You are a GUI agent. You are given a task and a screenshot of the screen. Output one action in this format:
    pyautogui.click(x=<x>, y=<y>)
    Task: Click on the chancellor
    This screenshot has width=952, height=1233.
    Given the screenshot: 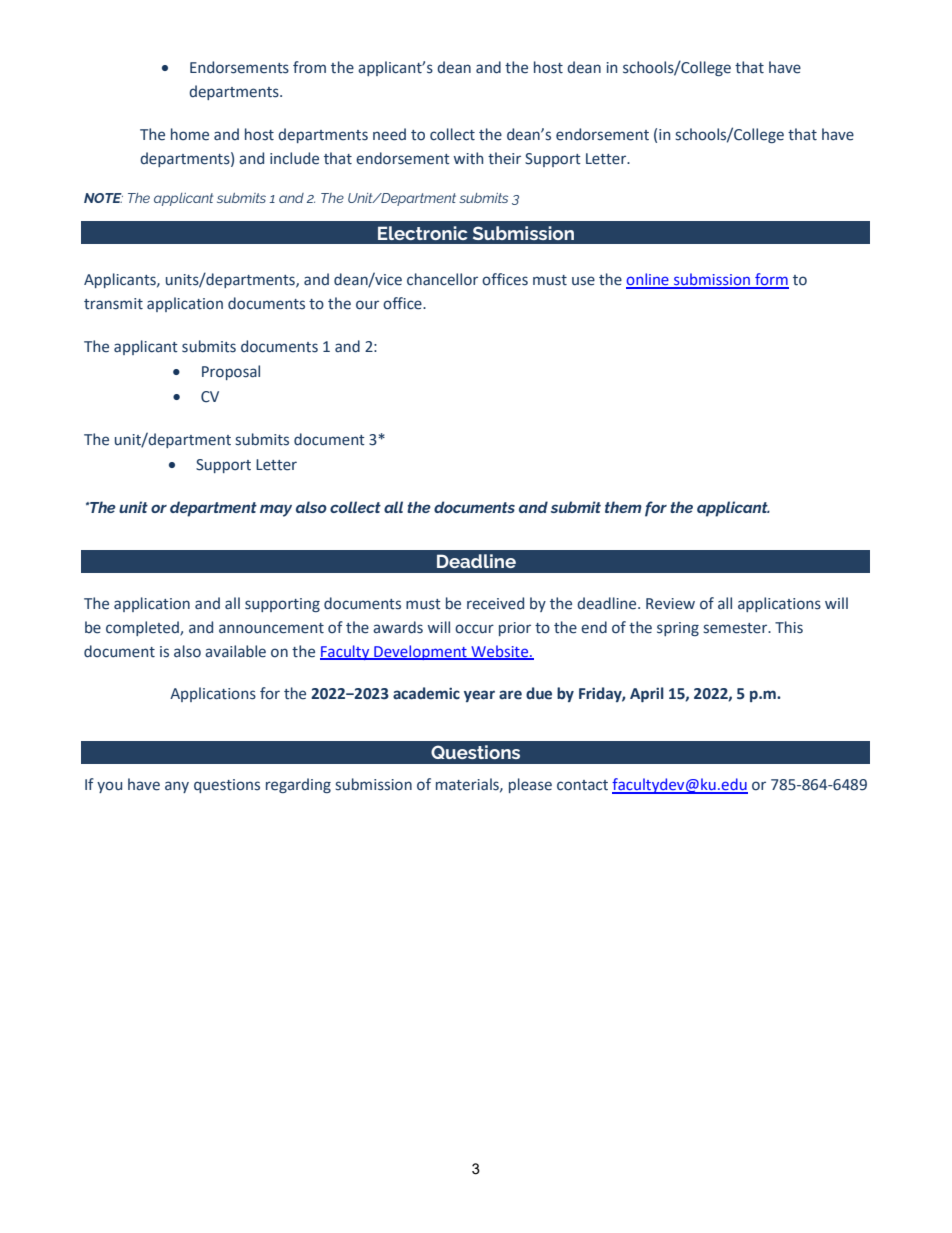 What is the action you would take?
    pyautogui.click(x=442, y=279)
